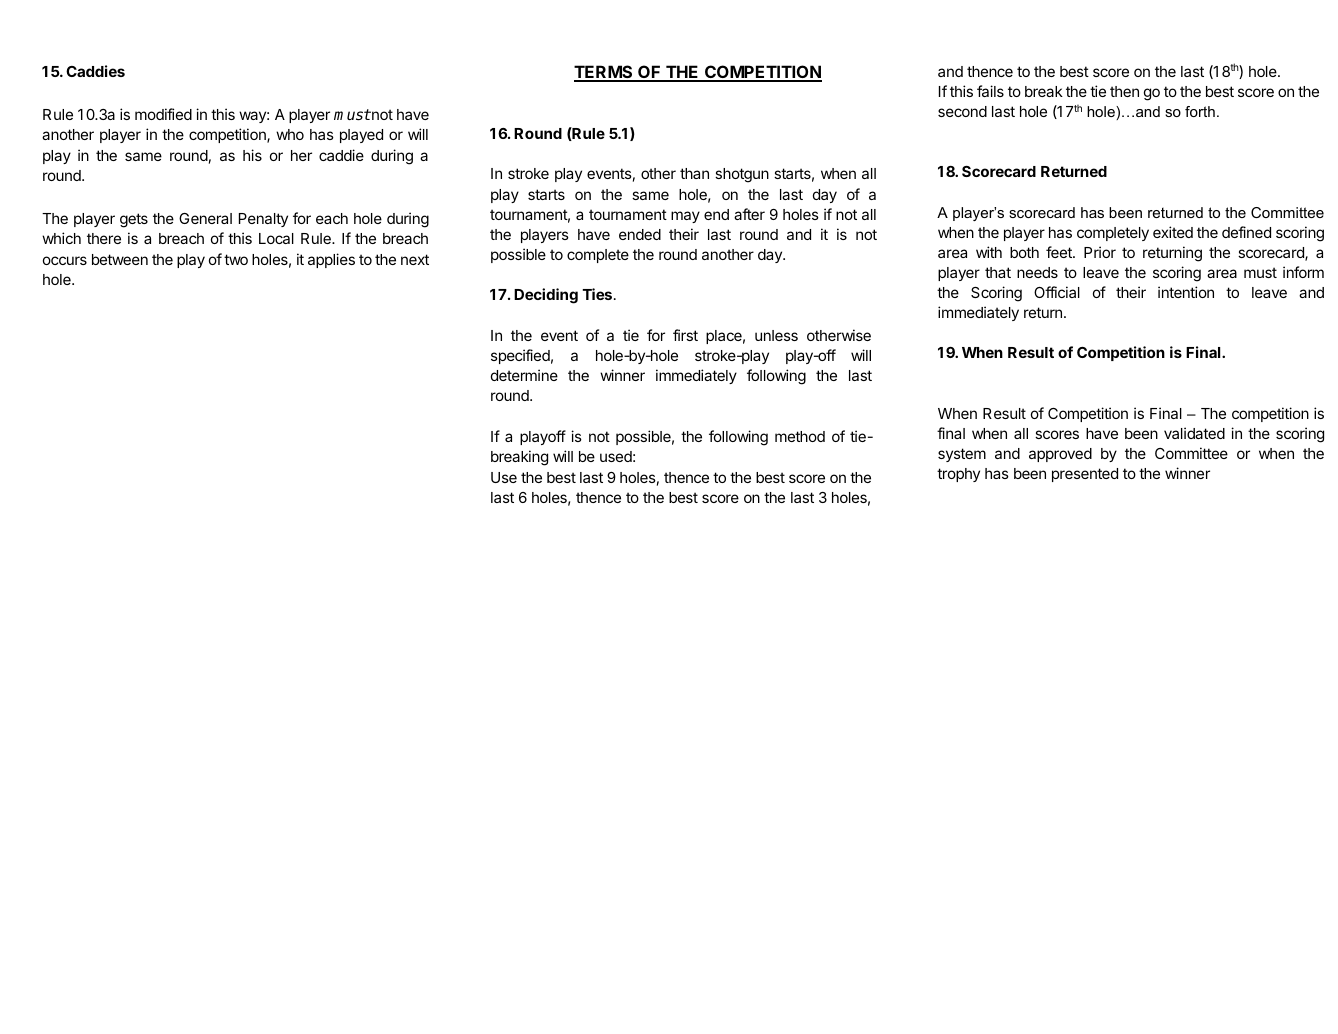 The width and height of the screenshot is (1338, 1034). What do you see at coordinates (990, 91) in the screenshot?
I see `fails` at bounding box center [990, 91].
